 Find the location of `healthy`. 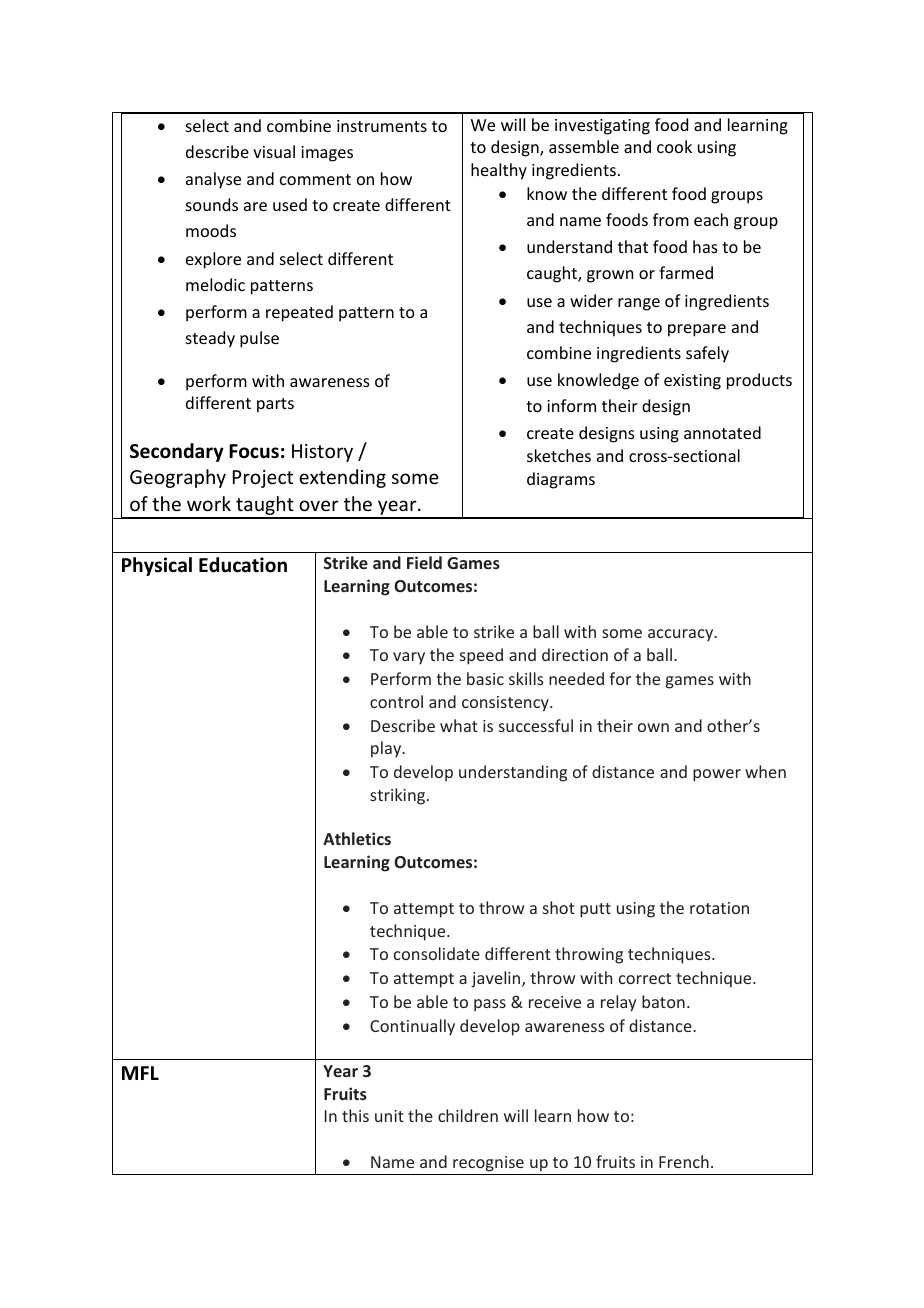

healthy is located at coordinates (499, 171).
